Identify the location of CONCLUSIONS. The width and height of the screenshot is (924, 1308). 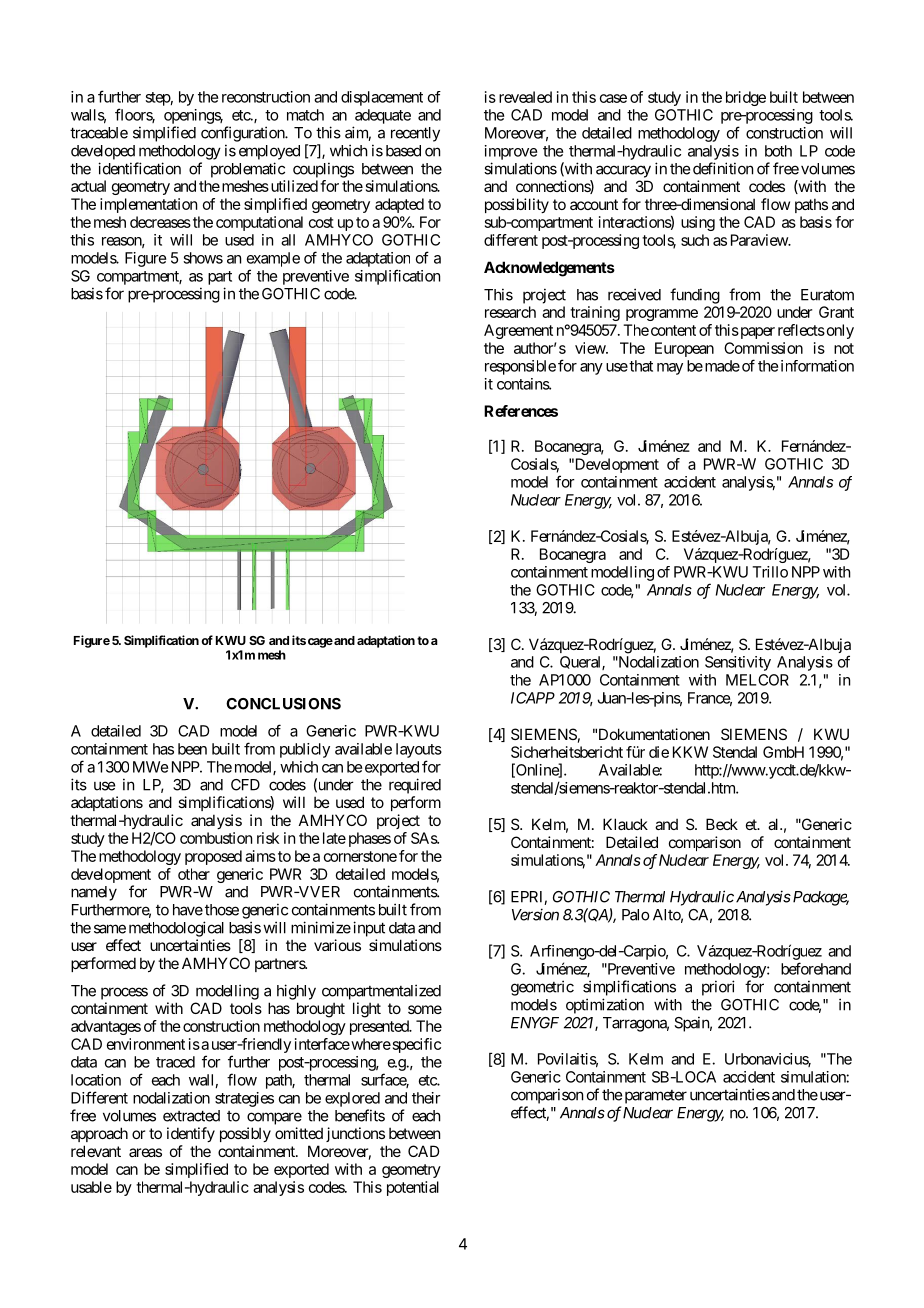
(283, 704).
